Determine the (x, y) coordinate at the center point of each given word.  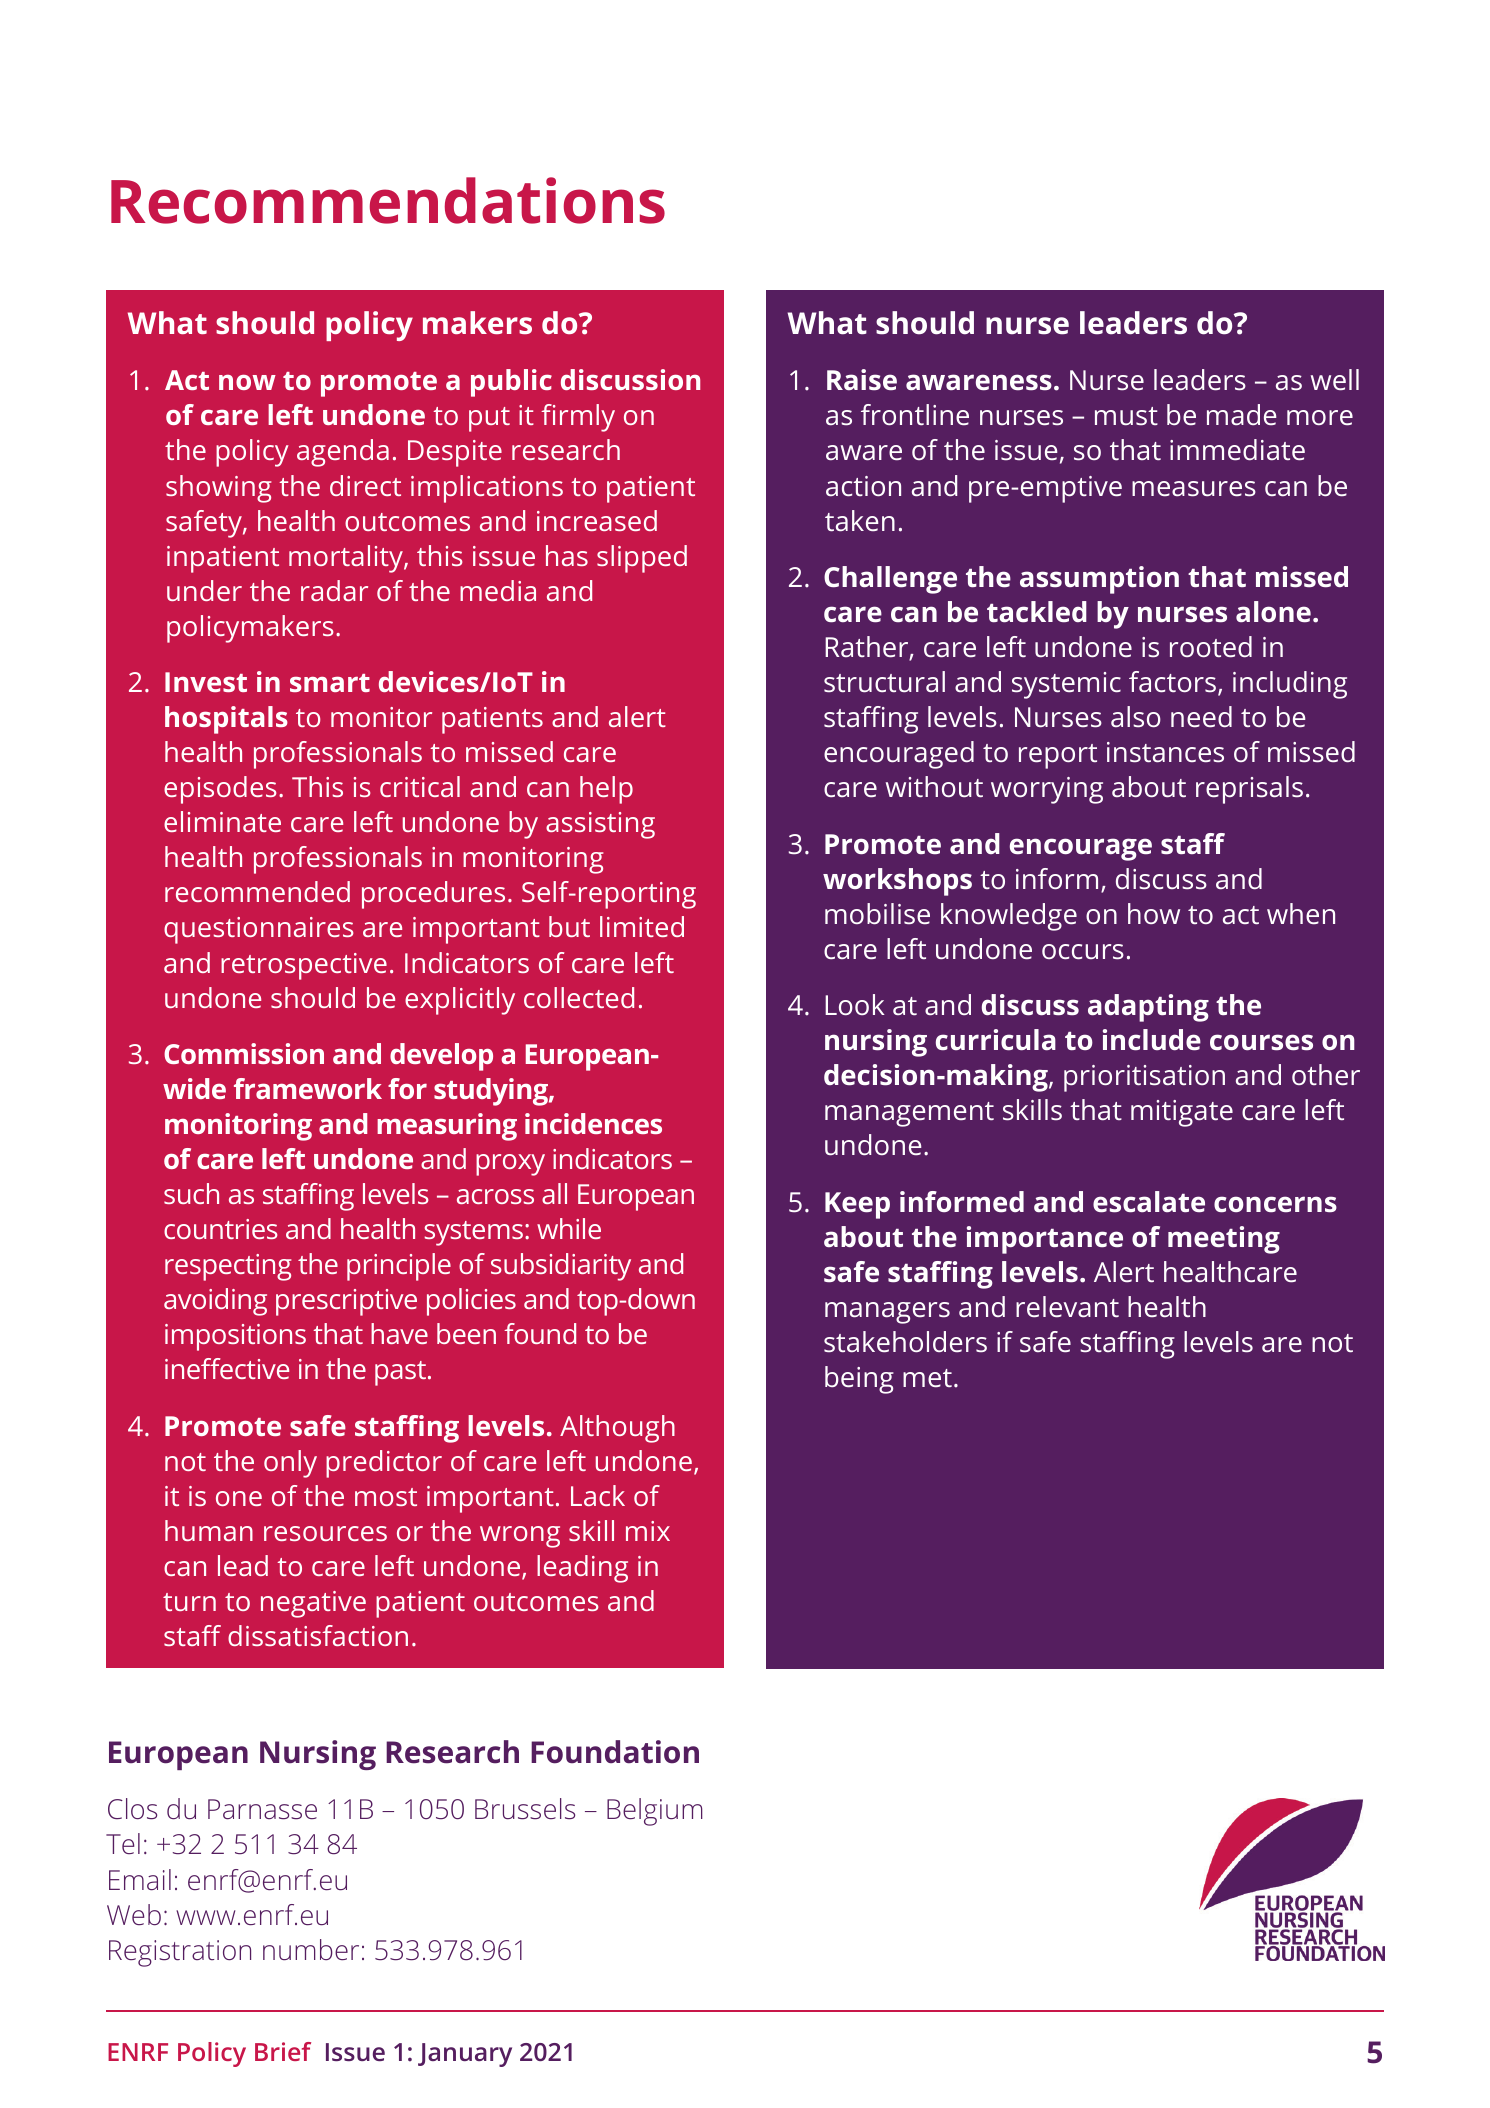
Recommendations (388, 200)
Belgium (655, 1812)
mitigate (1182, 1113)
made (1242, 414)
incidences (593, 1123)
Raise (862, 380)
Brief (283, 2051)
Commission (244, 1053)
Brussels (525, 1809)
